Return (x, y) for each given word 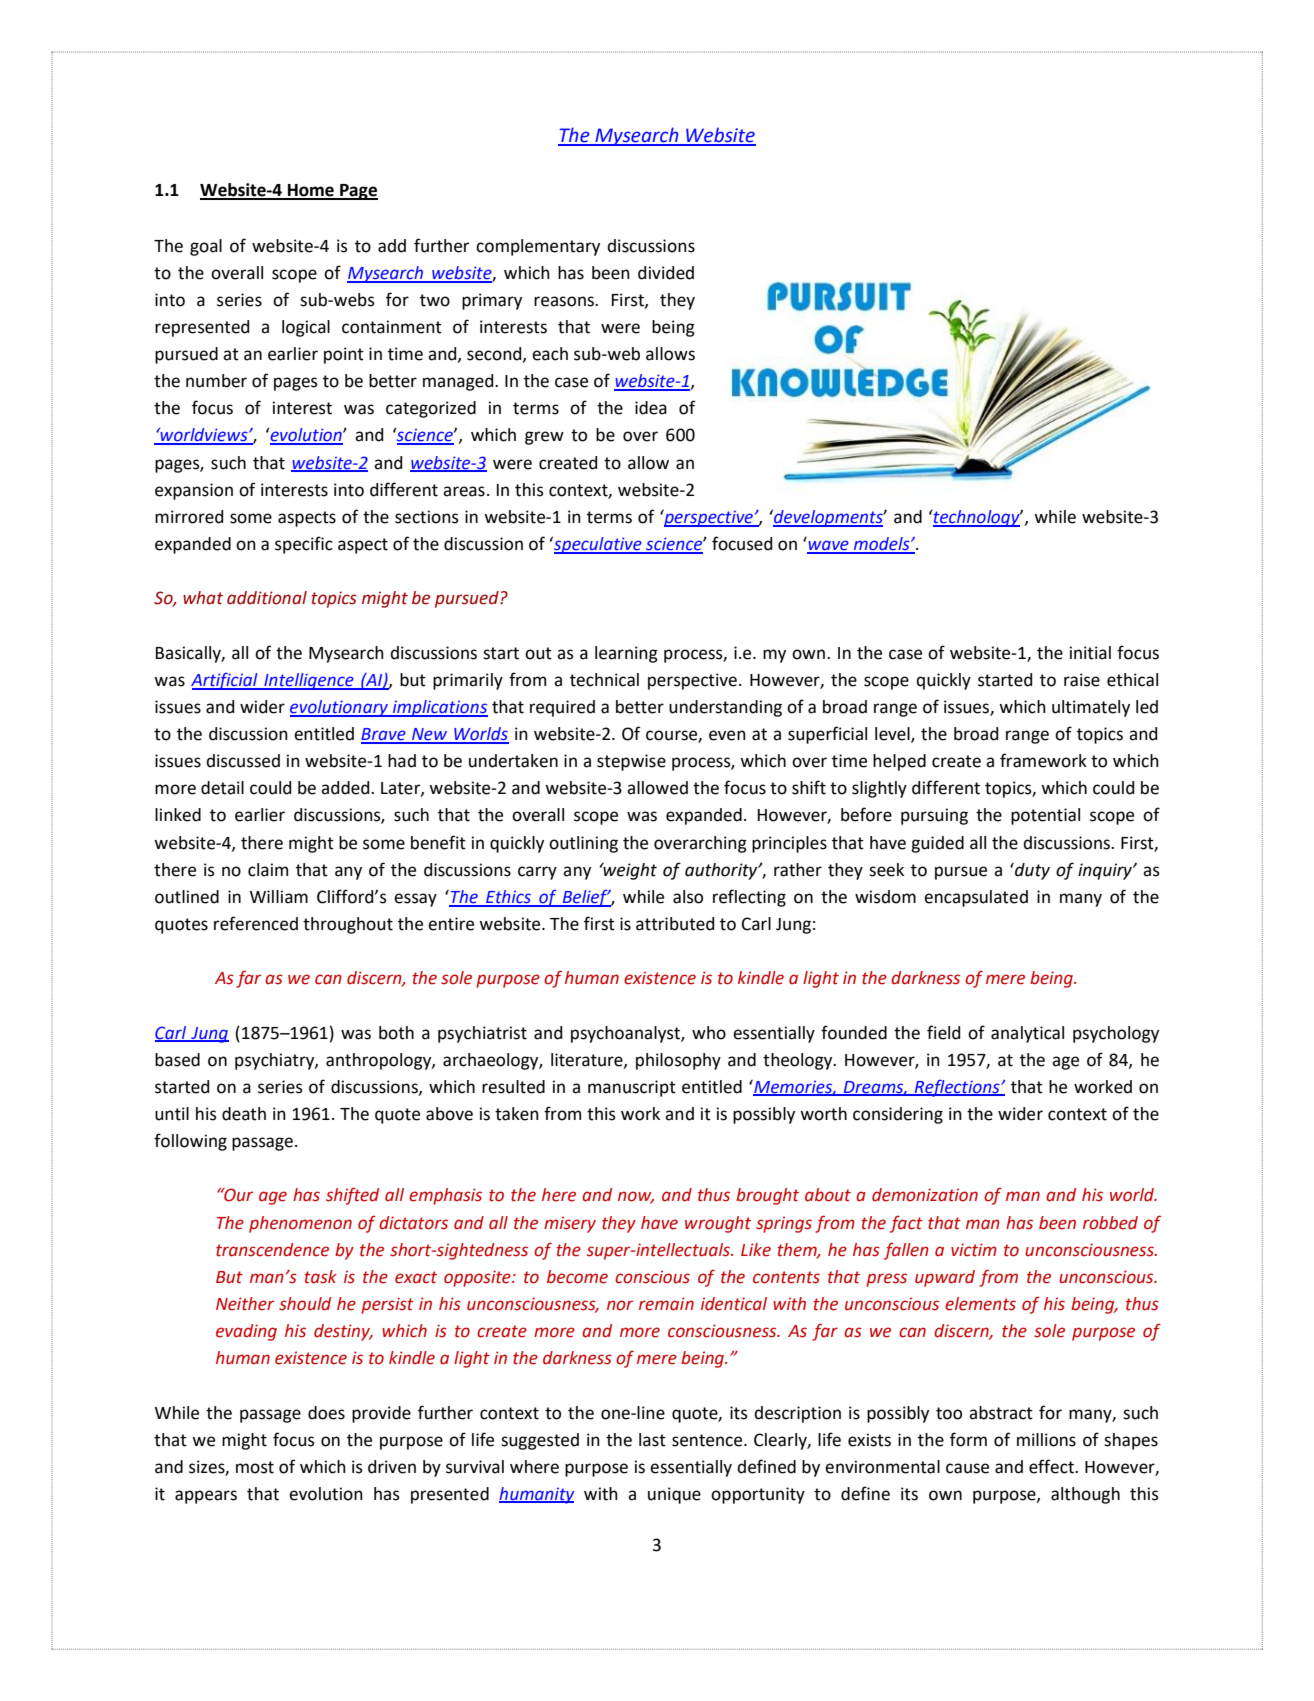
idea (651, 408)
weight (629, 871)
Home (311, 191)
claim (268, 870)
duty (1031, 871)
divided (666, 273)
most (255, 1467)
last (652, 1440)
